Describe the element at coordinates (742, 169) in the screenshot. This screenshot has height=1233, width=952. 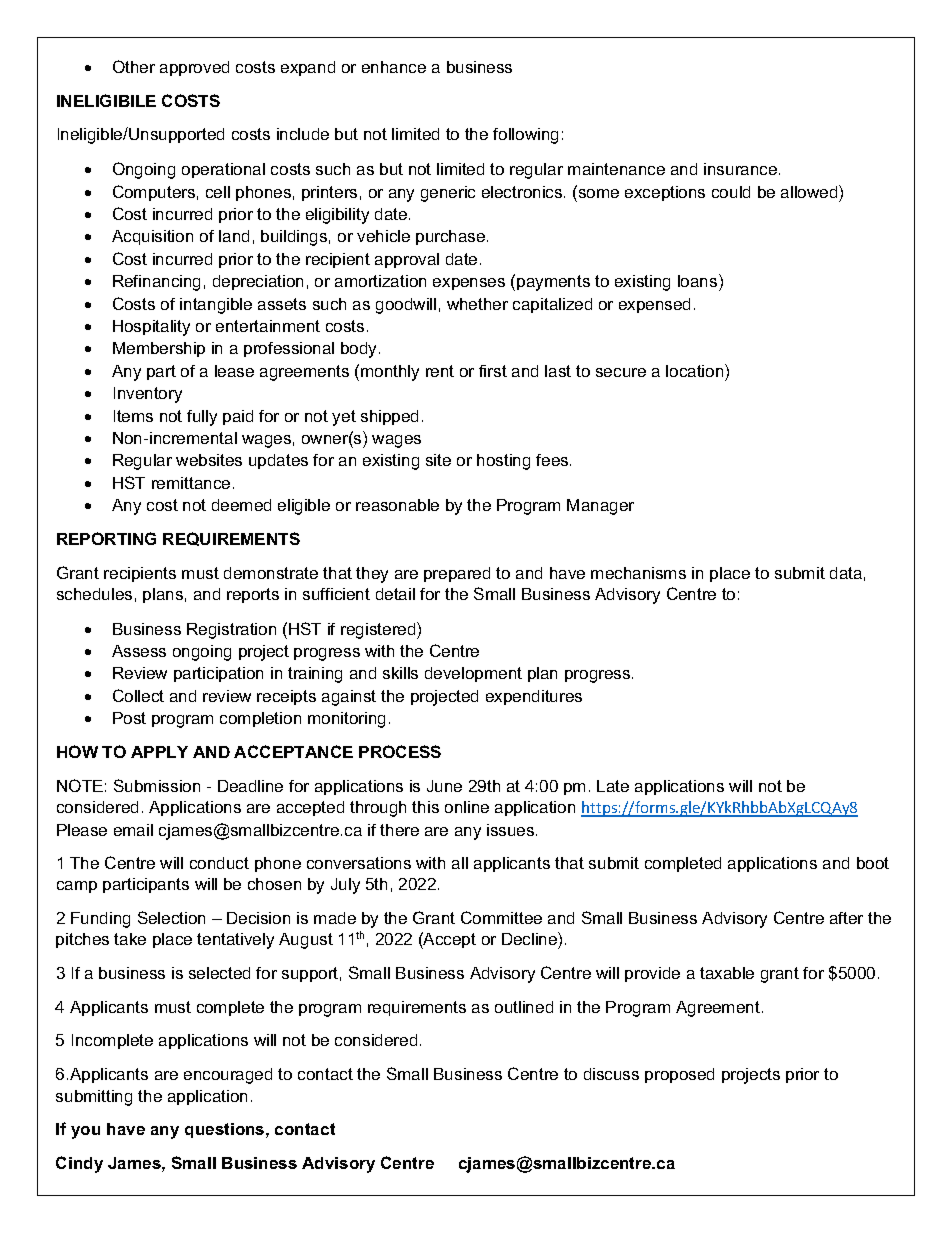
I see `insurance` at that location.
